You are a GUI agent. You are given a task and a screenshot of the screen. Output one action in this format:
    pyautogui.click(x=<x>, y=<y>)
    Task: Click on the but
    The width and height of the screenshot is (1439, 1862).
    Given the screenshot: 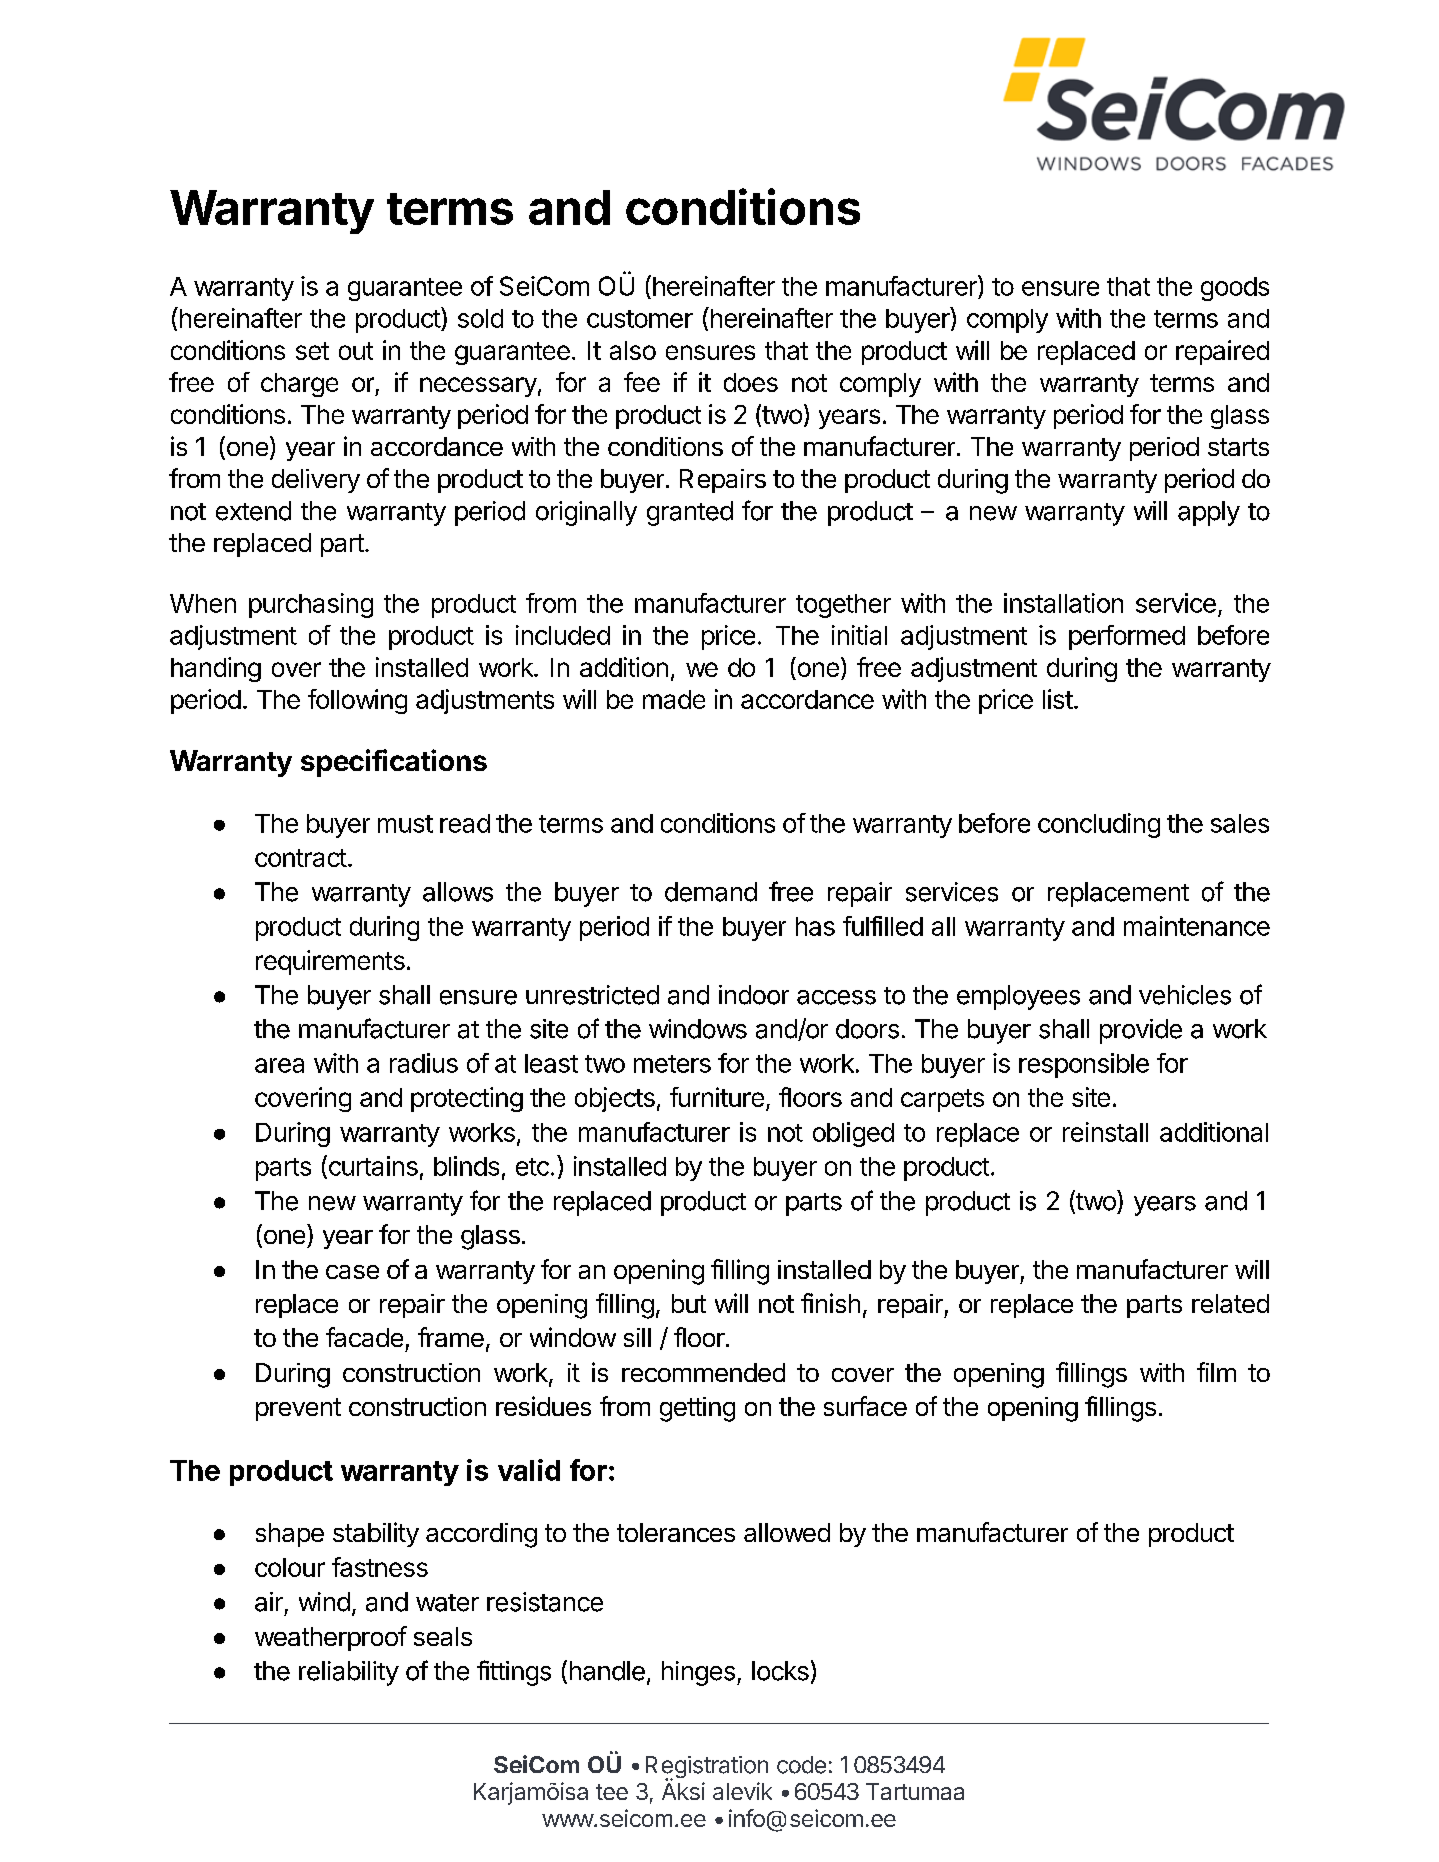 What is the action you would take?
    pyautogui.click(x=689, y=1303)
